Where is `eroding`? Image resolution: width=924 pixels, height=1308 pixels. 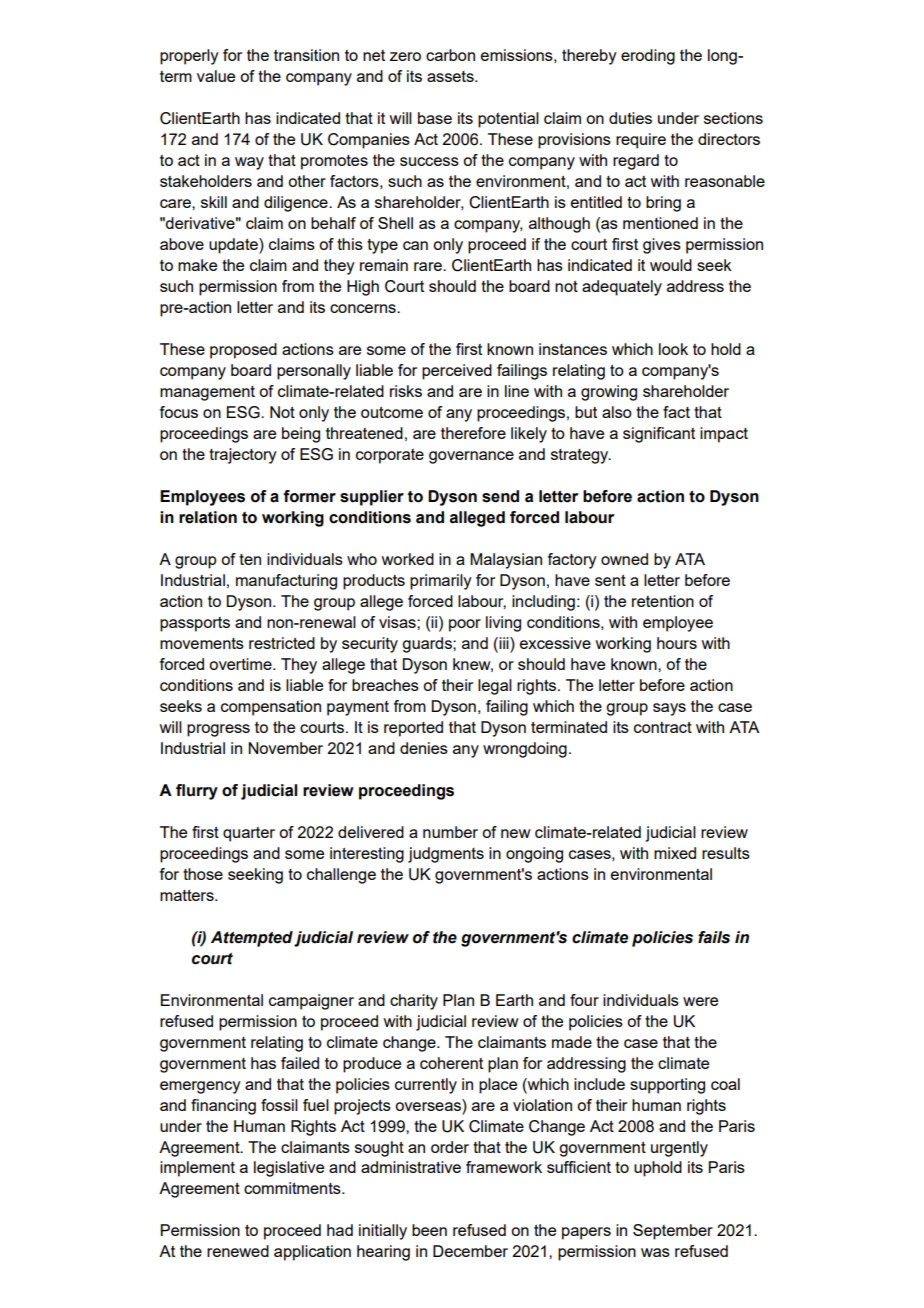 eroding is located at coordinates (648, 57).
